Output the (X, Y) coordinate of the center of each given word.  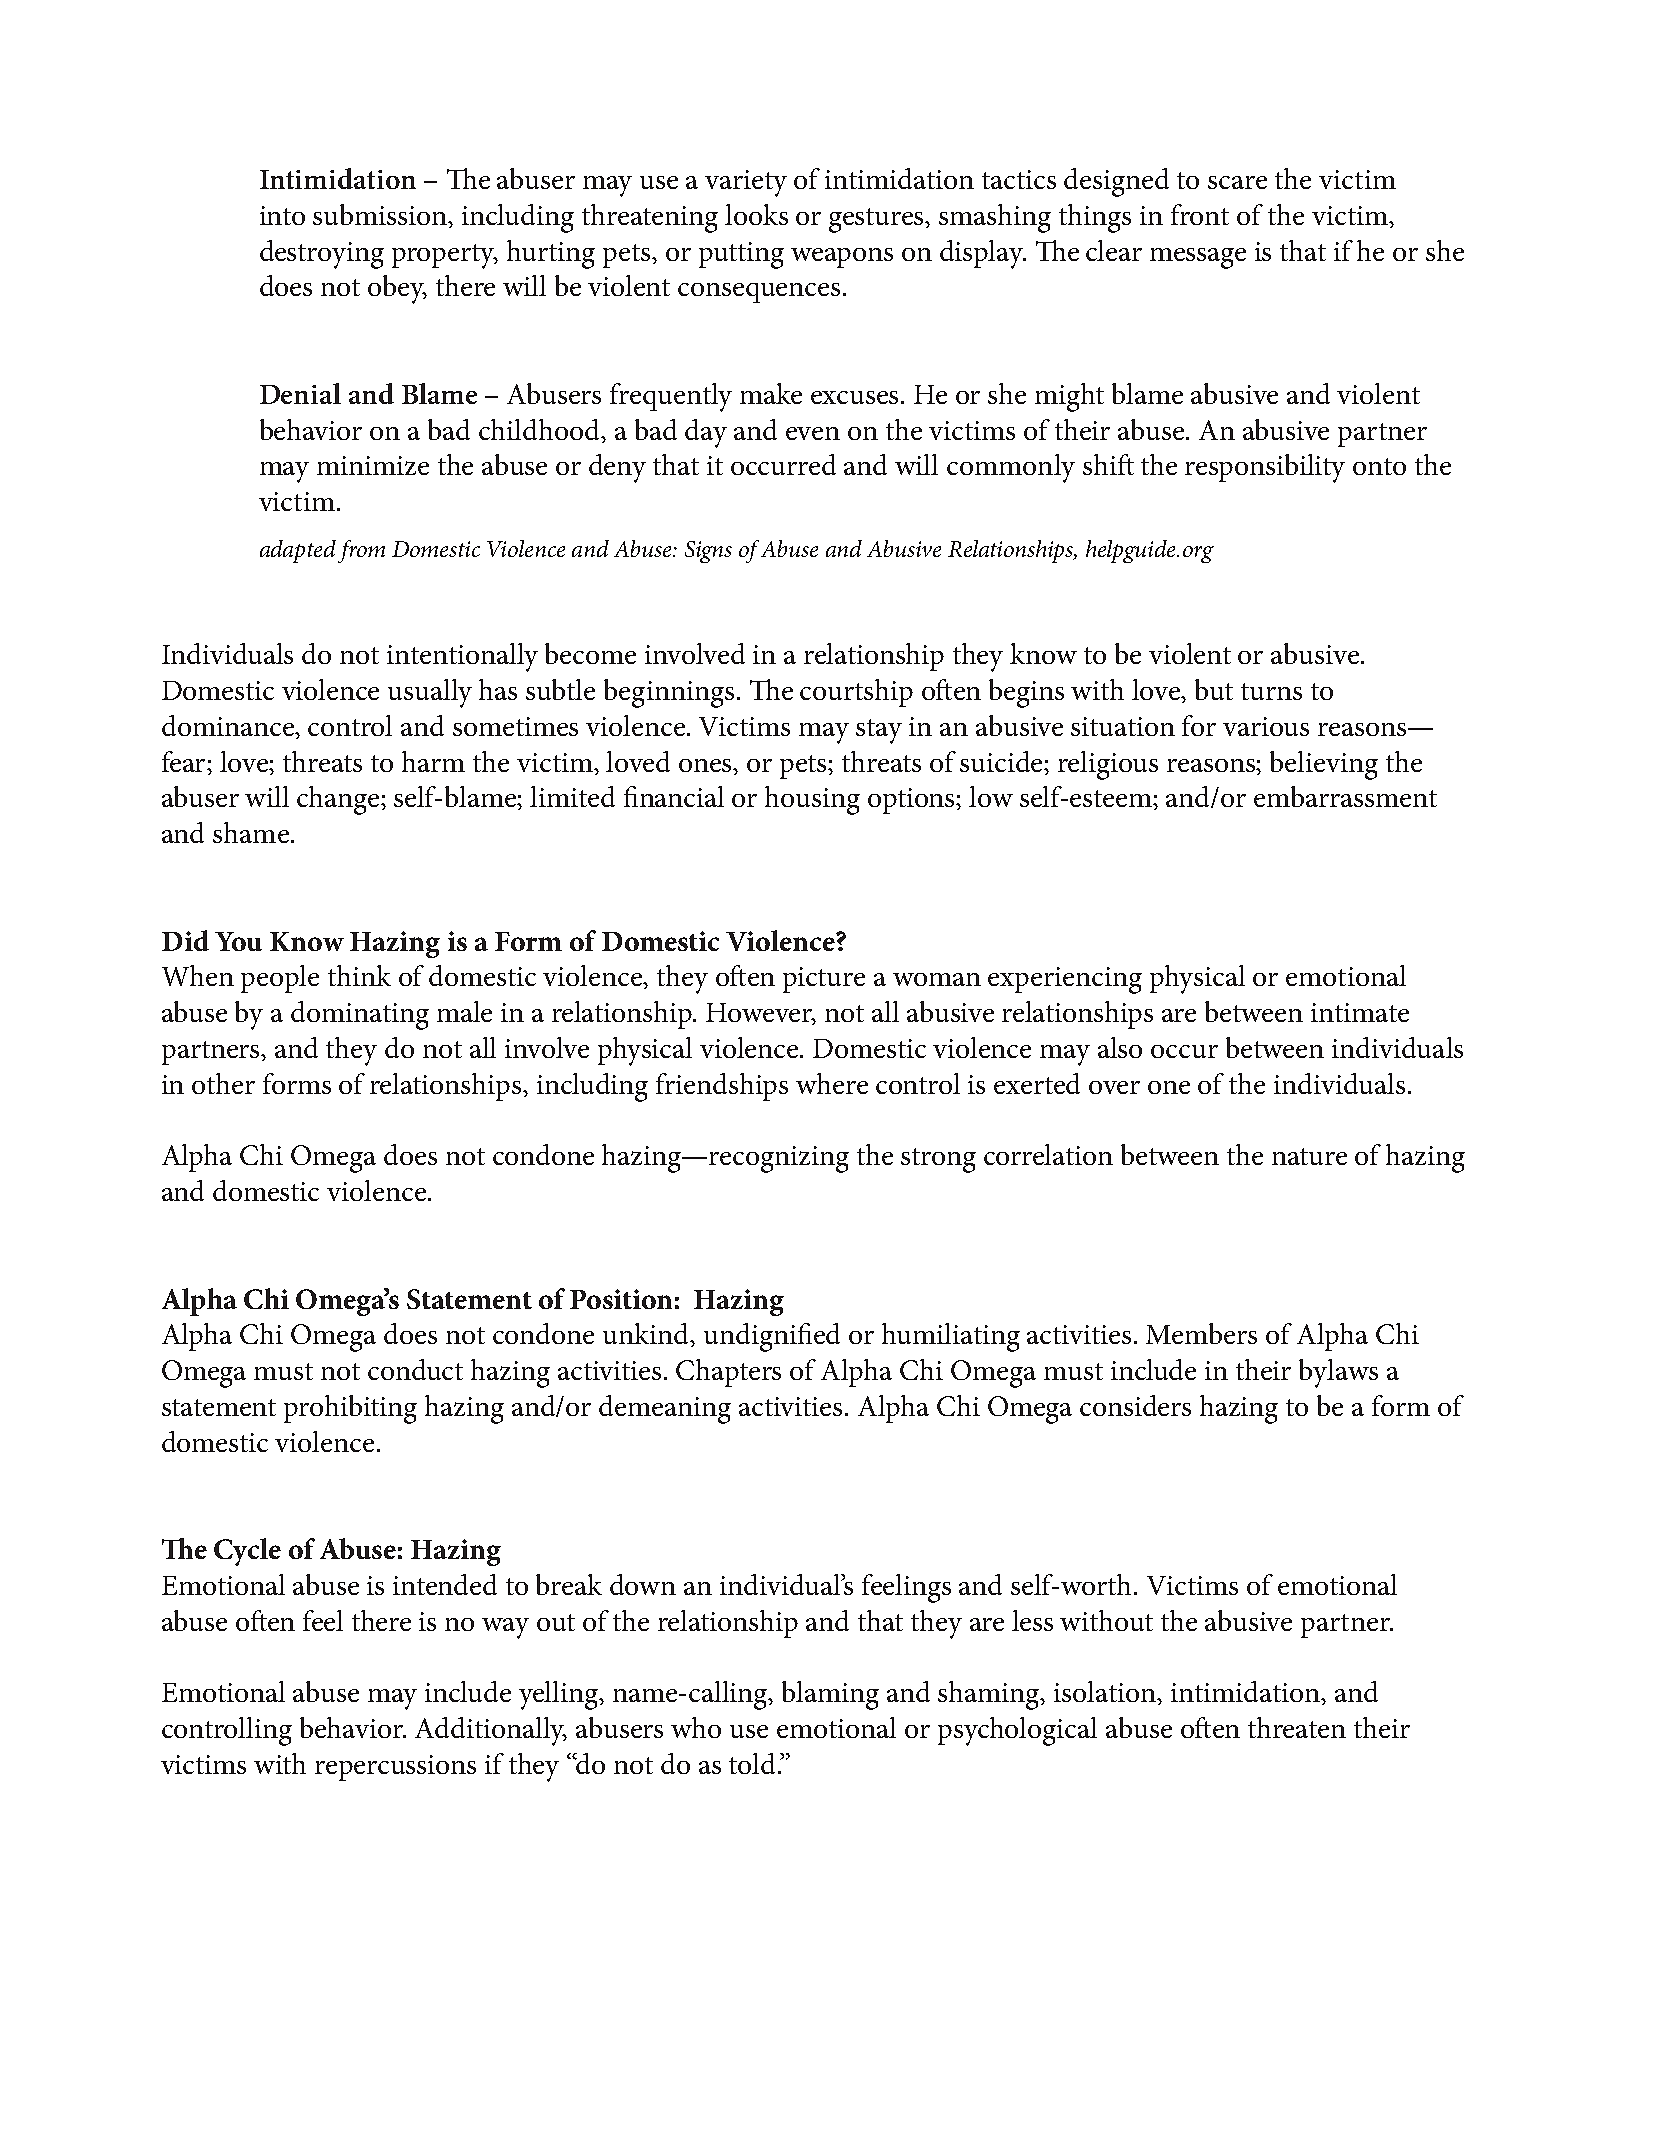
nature (1309, 1156)
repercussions (395, 1768)
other (223, 1083)
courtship (856, 693)
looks (756, 214)
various (1266, 726)
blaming (830, 1695)
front (1200, 214)
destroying (322, 254)
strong (938, 1160)
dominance (229, 725)
